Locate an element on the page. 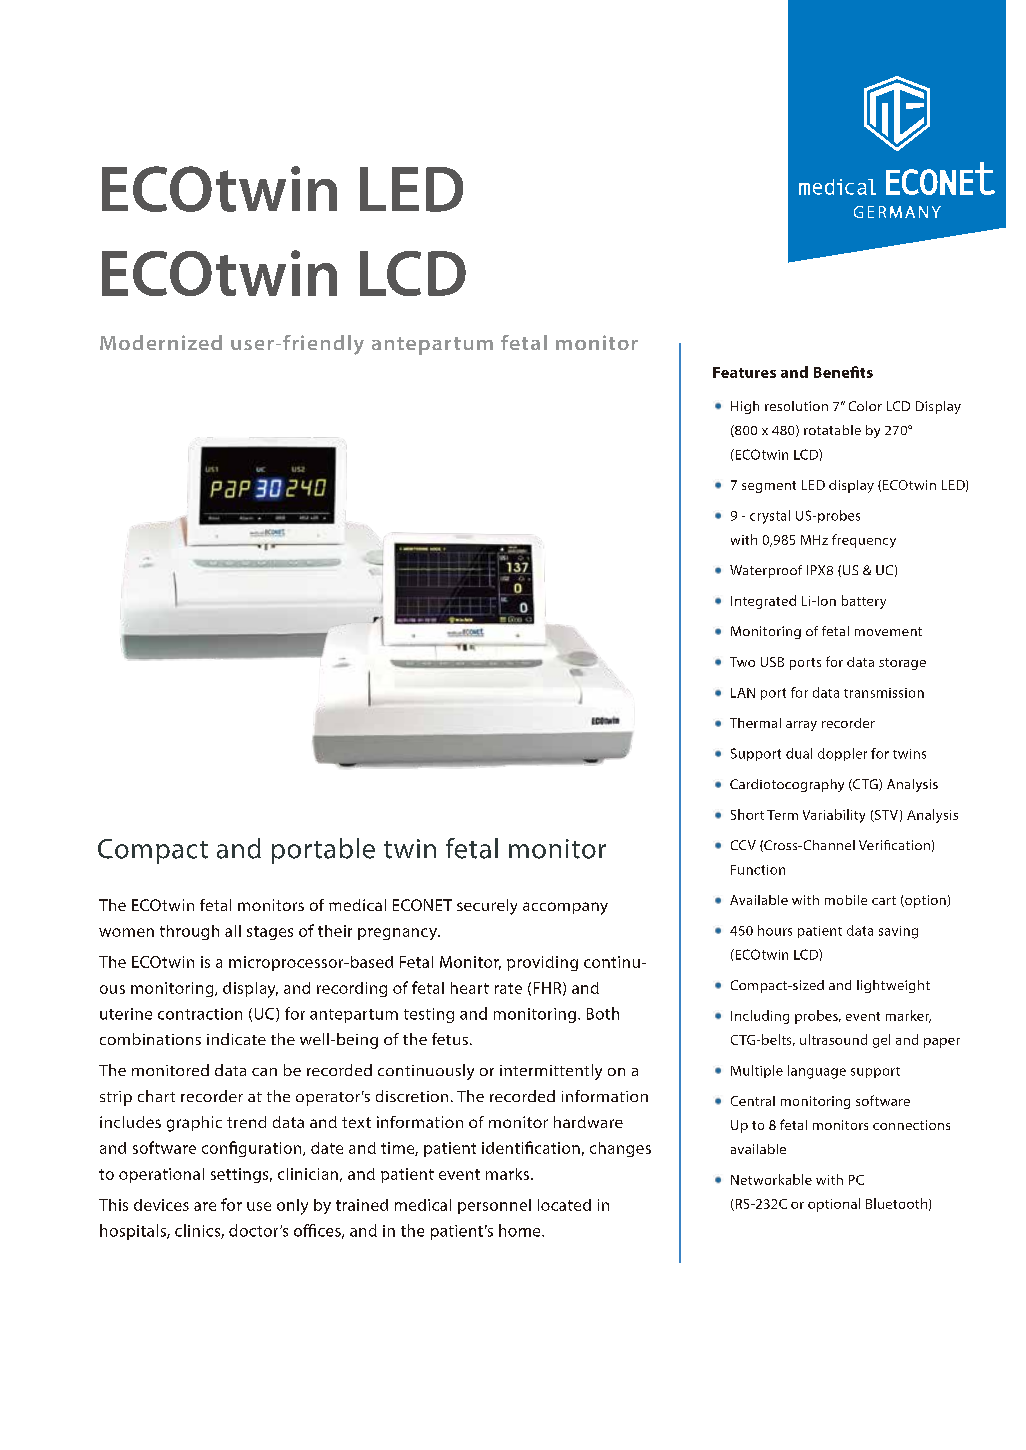  through is located at coordinates (189, 932).
